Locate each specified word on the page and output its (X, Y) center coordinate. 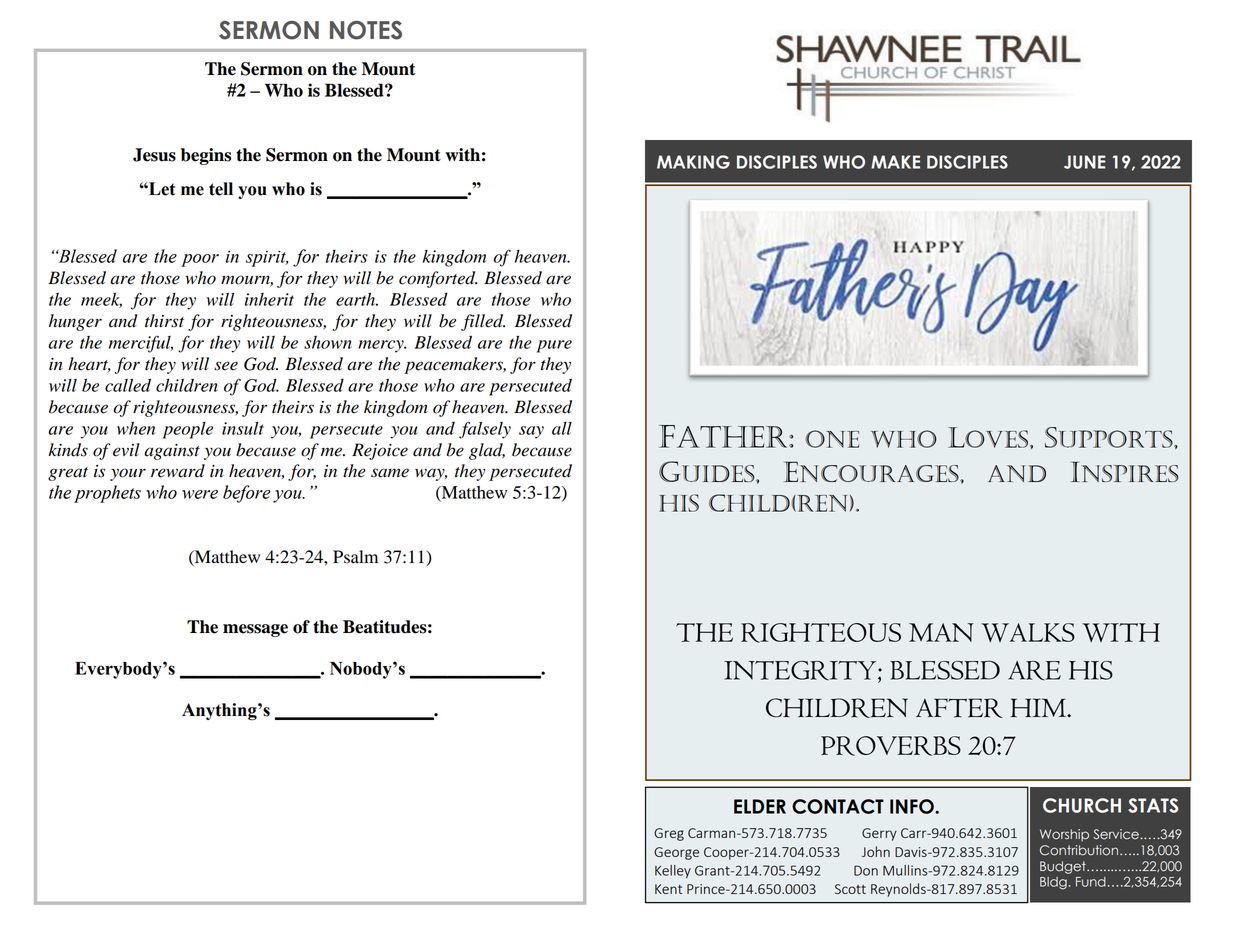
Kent (668, 889)
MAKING (693, 162)
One (832, 439)
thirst (164, 321)
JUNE (1084, 162)
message (255, 630)
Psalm (355, 557)
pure (554, 346)
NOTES (366, 30)
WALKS (1028, 632)
